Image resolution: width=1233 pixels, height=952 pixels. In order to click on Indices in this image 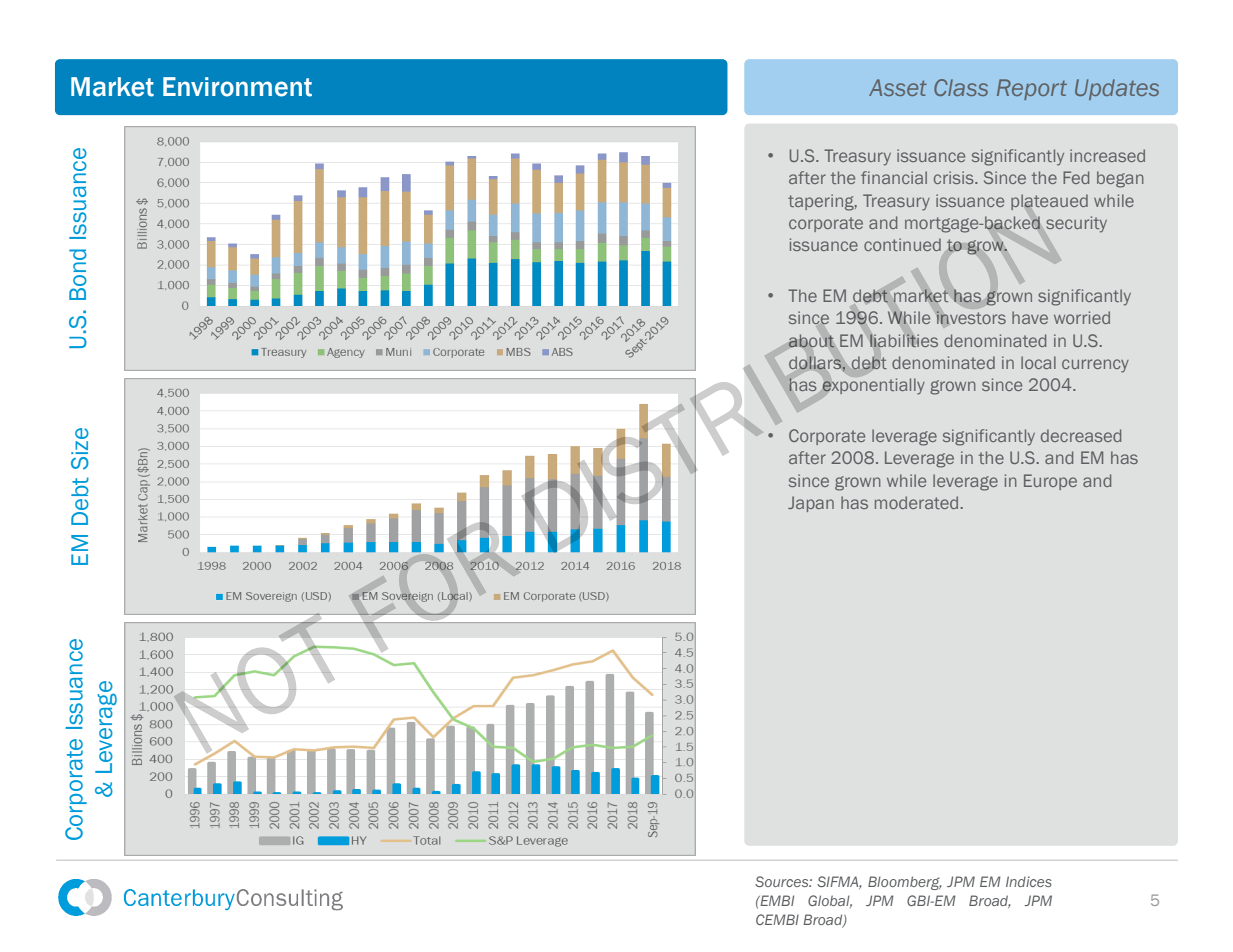, I will do `click(1029, 881)`.
